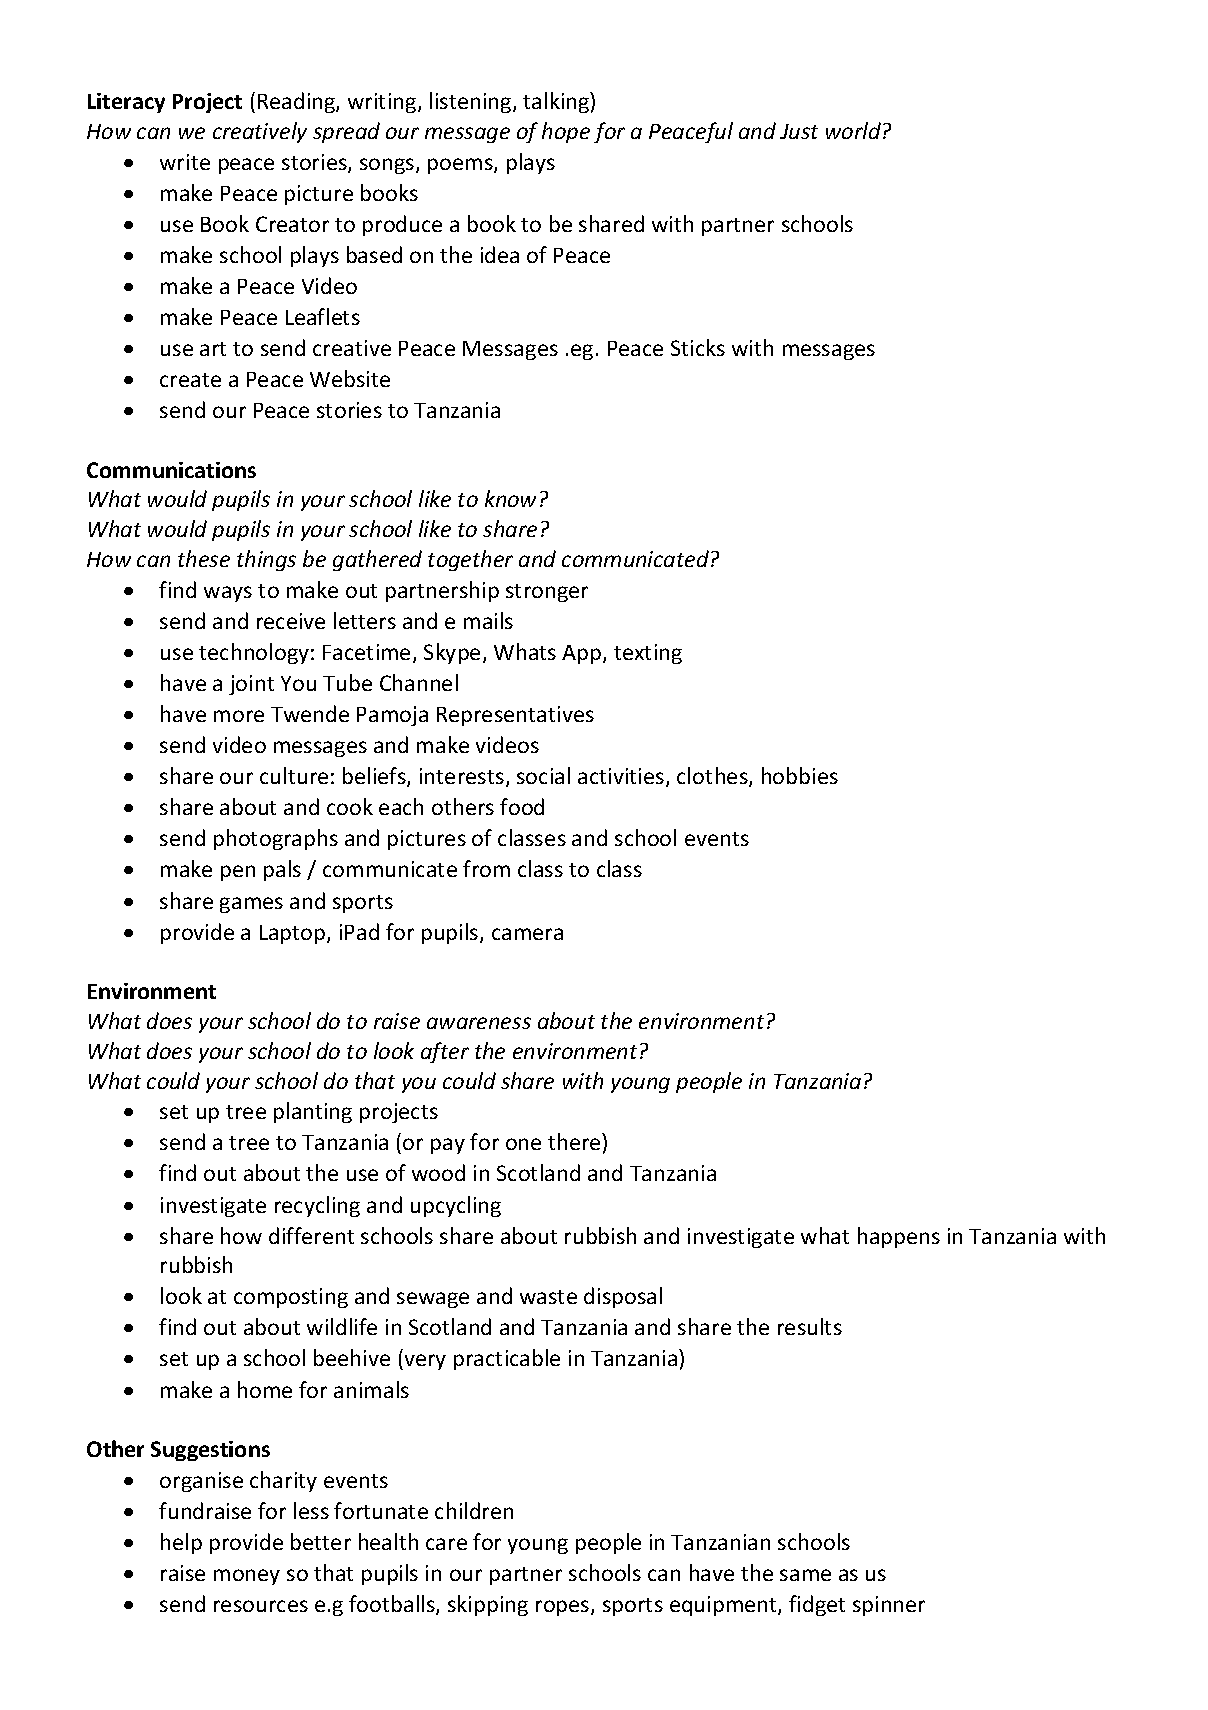 The image size is (1208, 1710). I want to click on Just, so click(799, 131).
